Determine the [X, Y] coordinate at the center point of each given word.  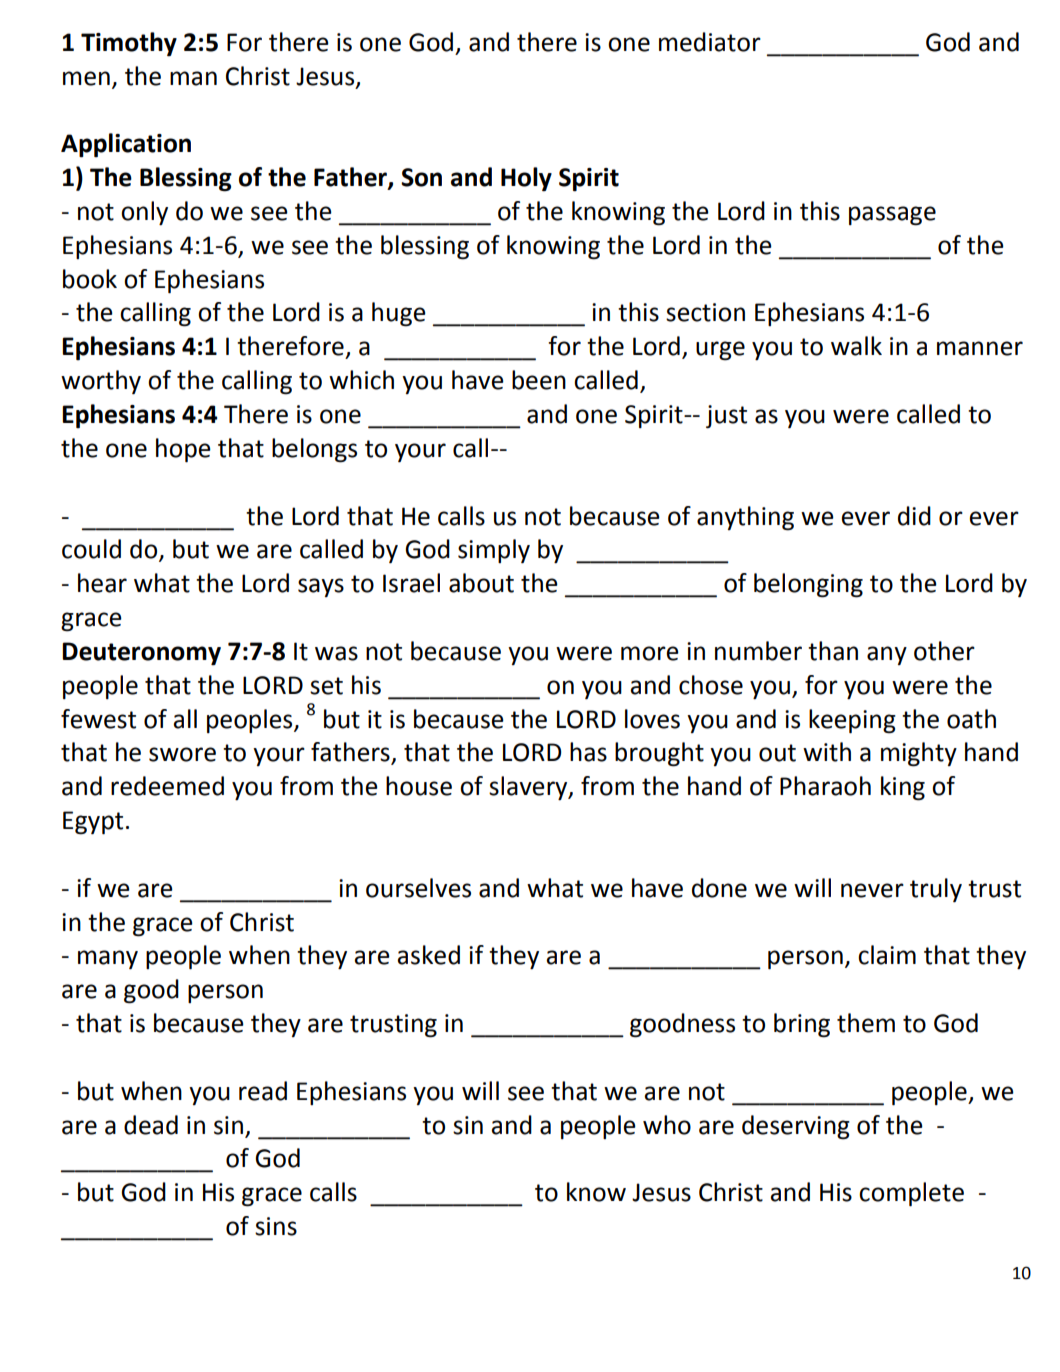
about [481, 583]
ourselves [418, 888]
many [108, 959]
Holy [526, 179]
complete [911, 1194]
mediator [710, 42]
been [539, 380]
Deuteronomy [141, 654]
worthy [101, 382]
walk [856, 346]
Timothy [129, 44]
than [833, 651]
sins [276, 1226]
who [667, 1125]
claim [887, 955]
